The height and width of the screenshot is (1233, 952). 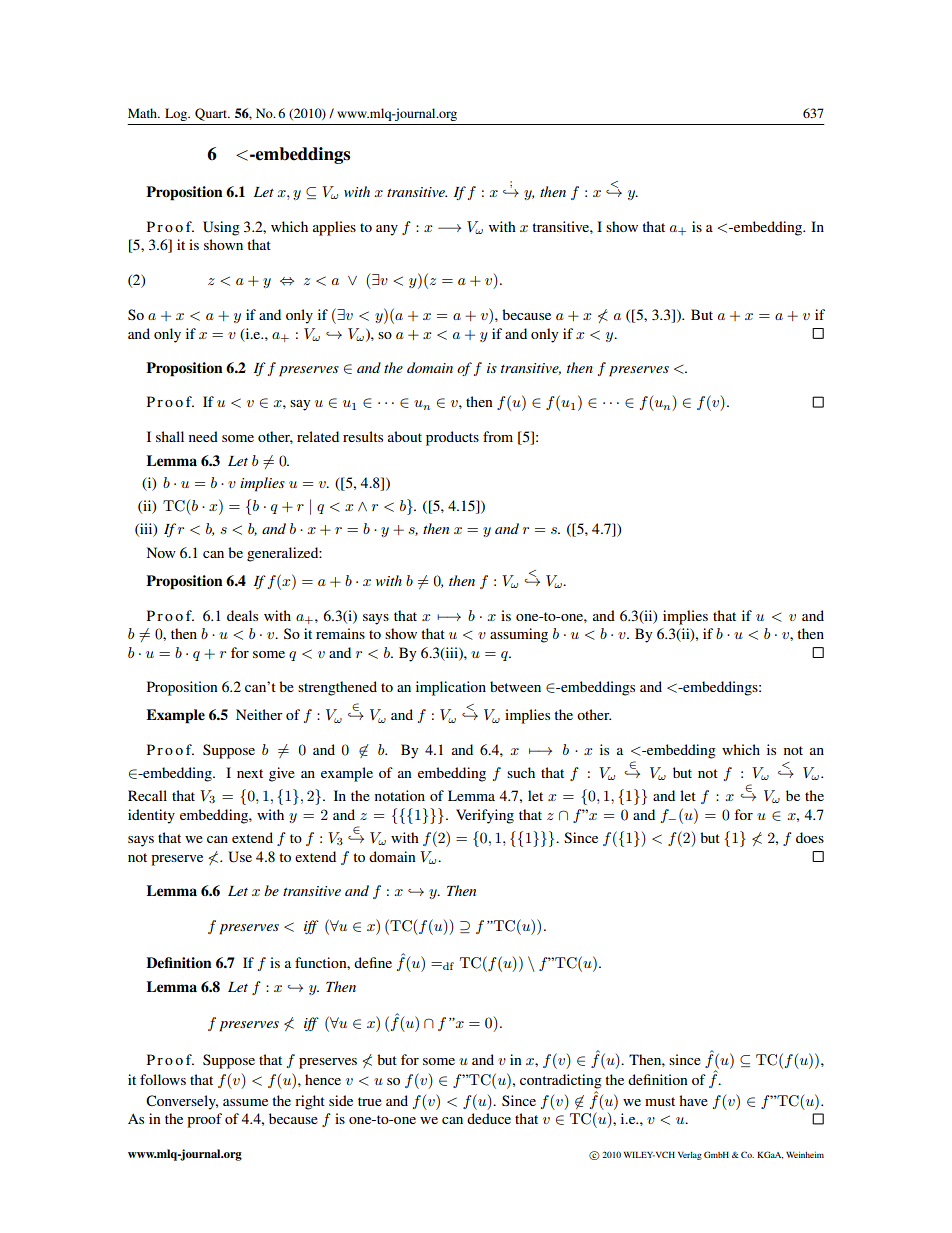 I want to click on Verifying, so click(x=485, y=816).
